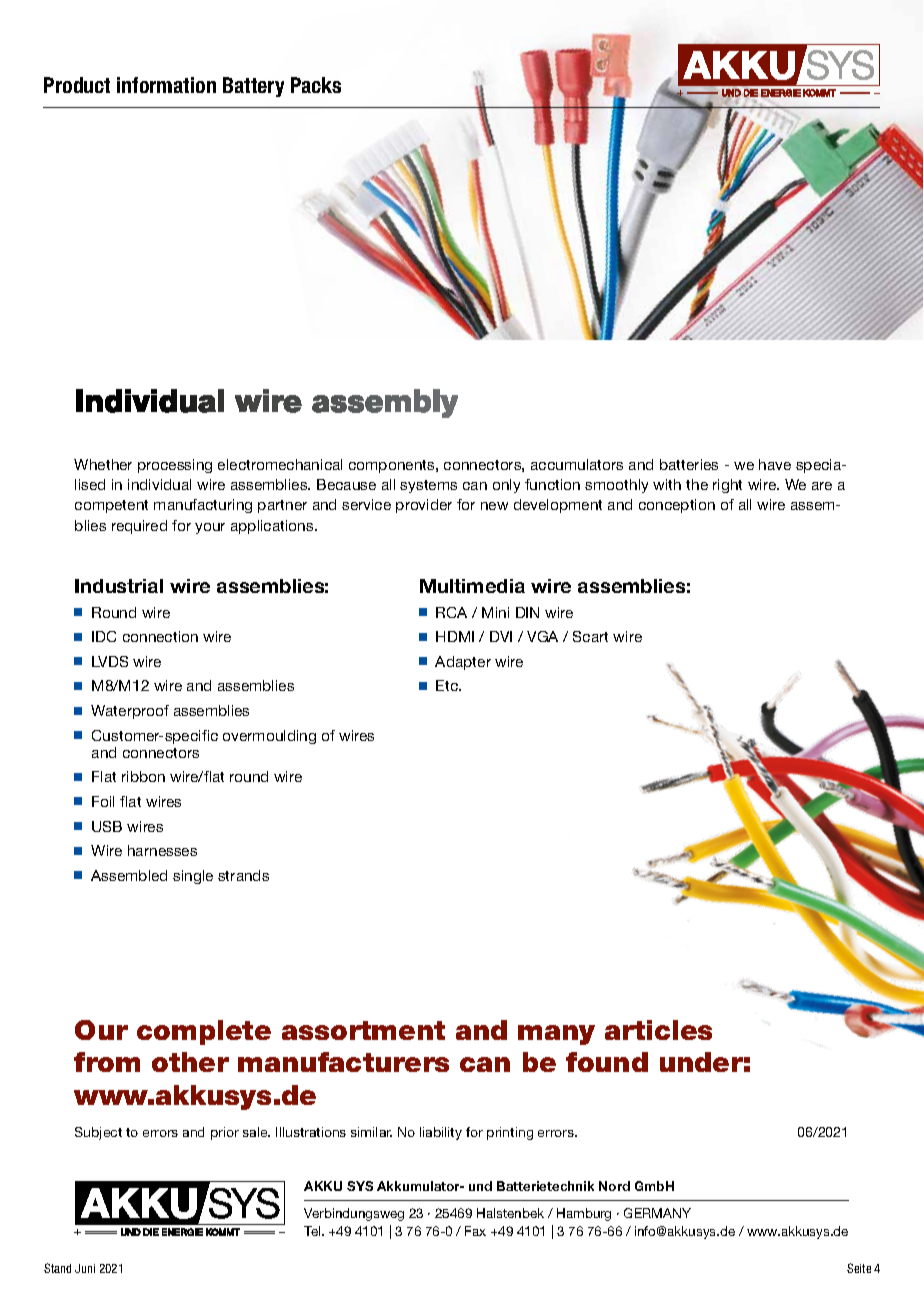  I want to click on batteries, so click(689, 464).
